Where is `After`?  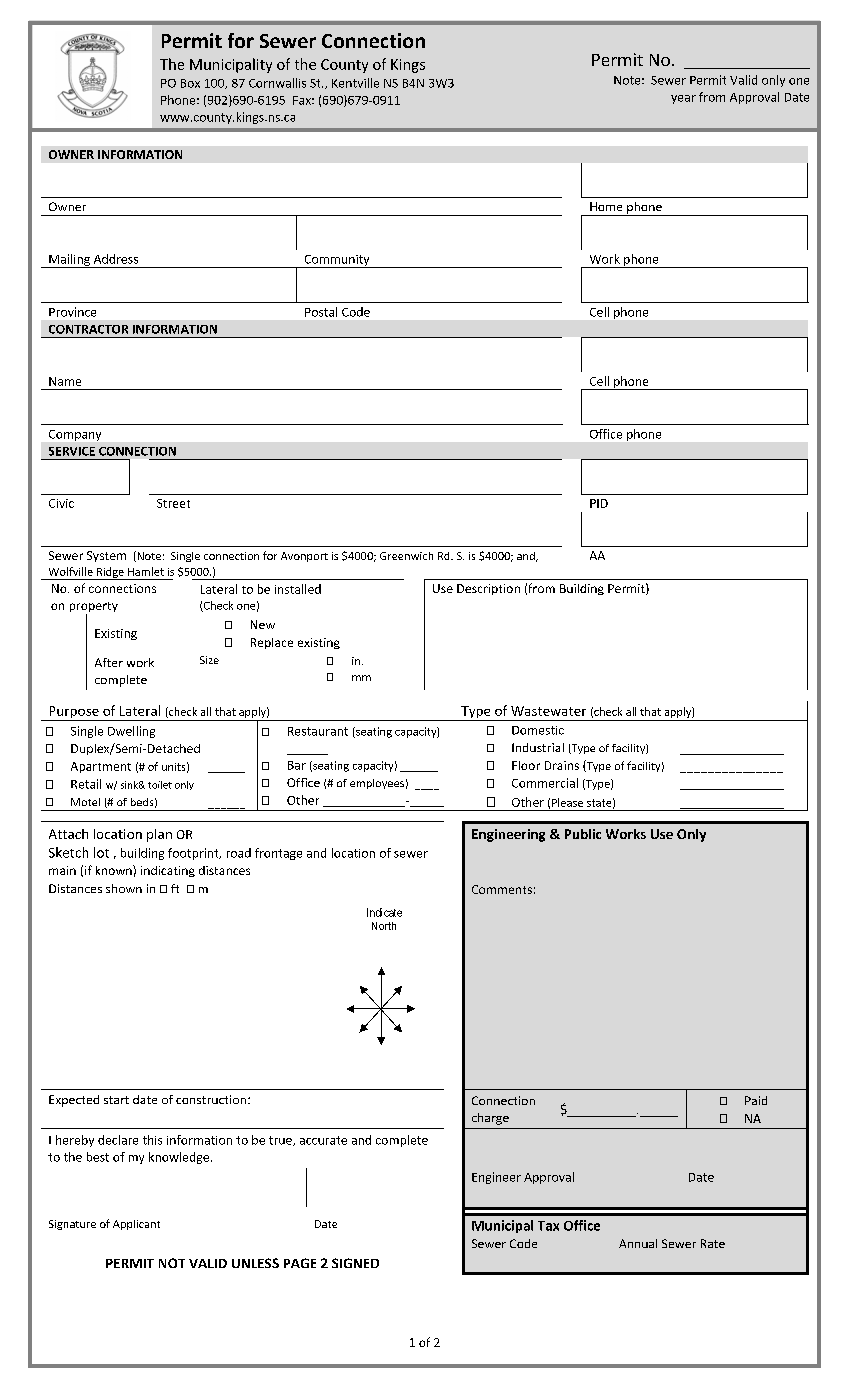
After is located at coordinates (109, 662).
